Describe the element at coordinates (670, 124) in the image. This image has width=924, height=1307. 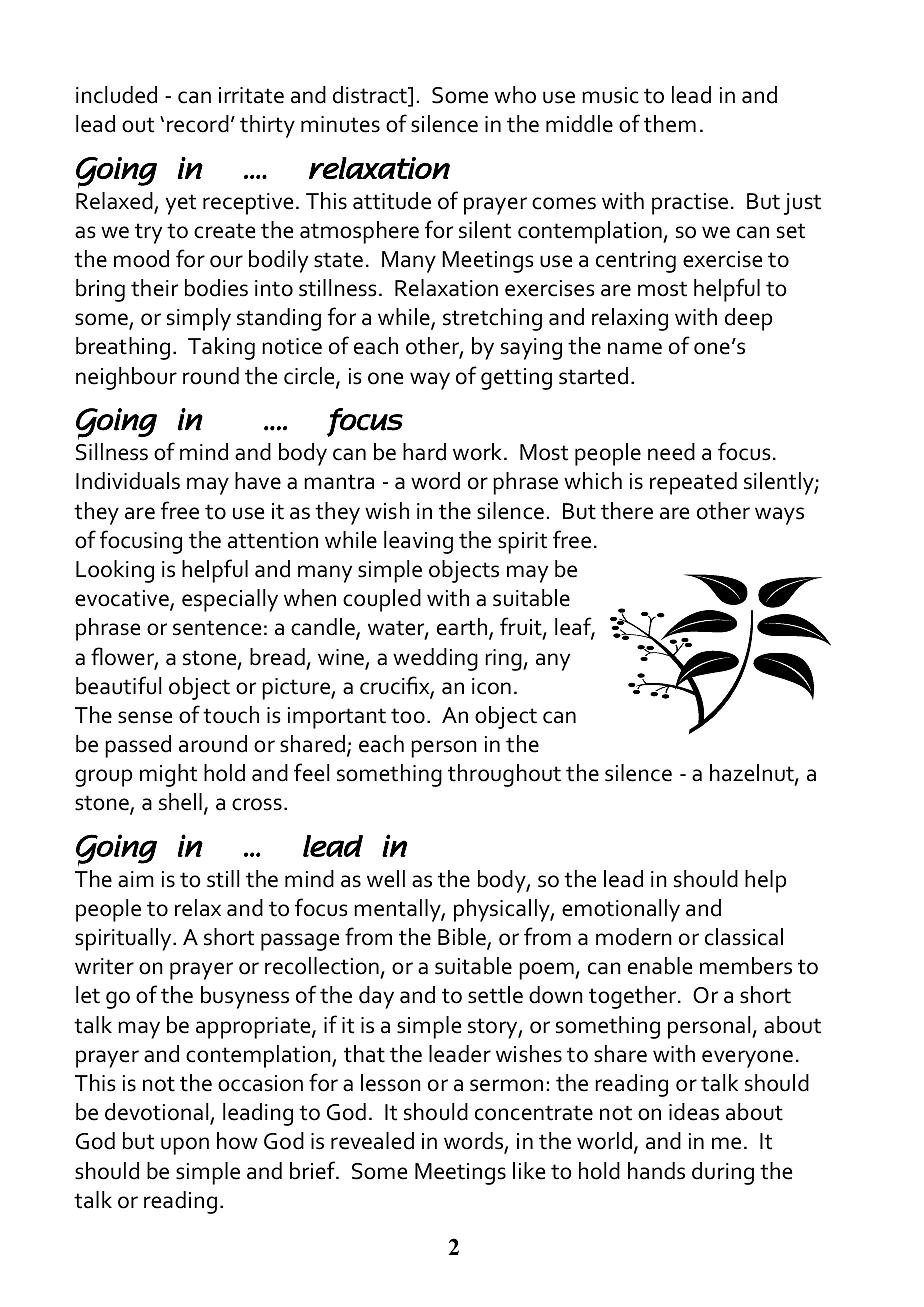
I see `them` at that location.
